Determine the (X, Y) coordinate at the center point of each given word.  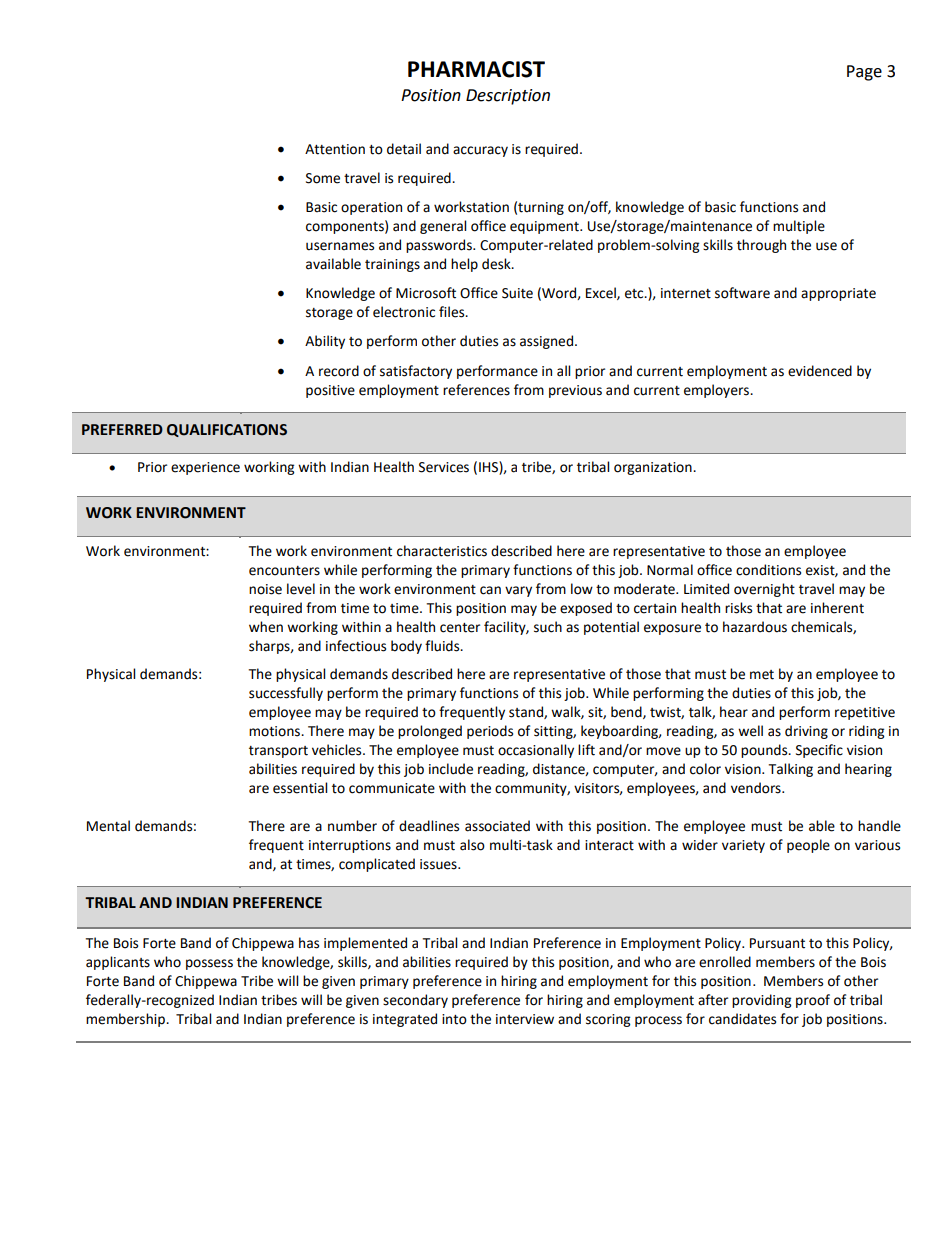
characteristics (442, 551)
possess (209, 964)
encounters (284, 571)
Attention (335, 149)
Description (508, 97)
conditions (768, 570)
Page (864, 73)
